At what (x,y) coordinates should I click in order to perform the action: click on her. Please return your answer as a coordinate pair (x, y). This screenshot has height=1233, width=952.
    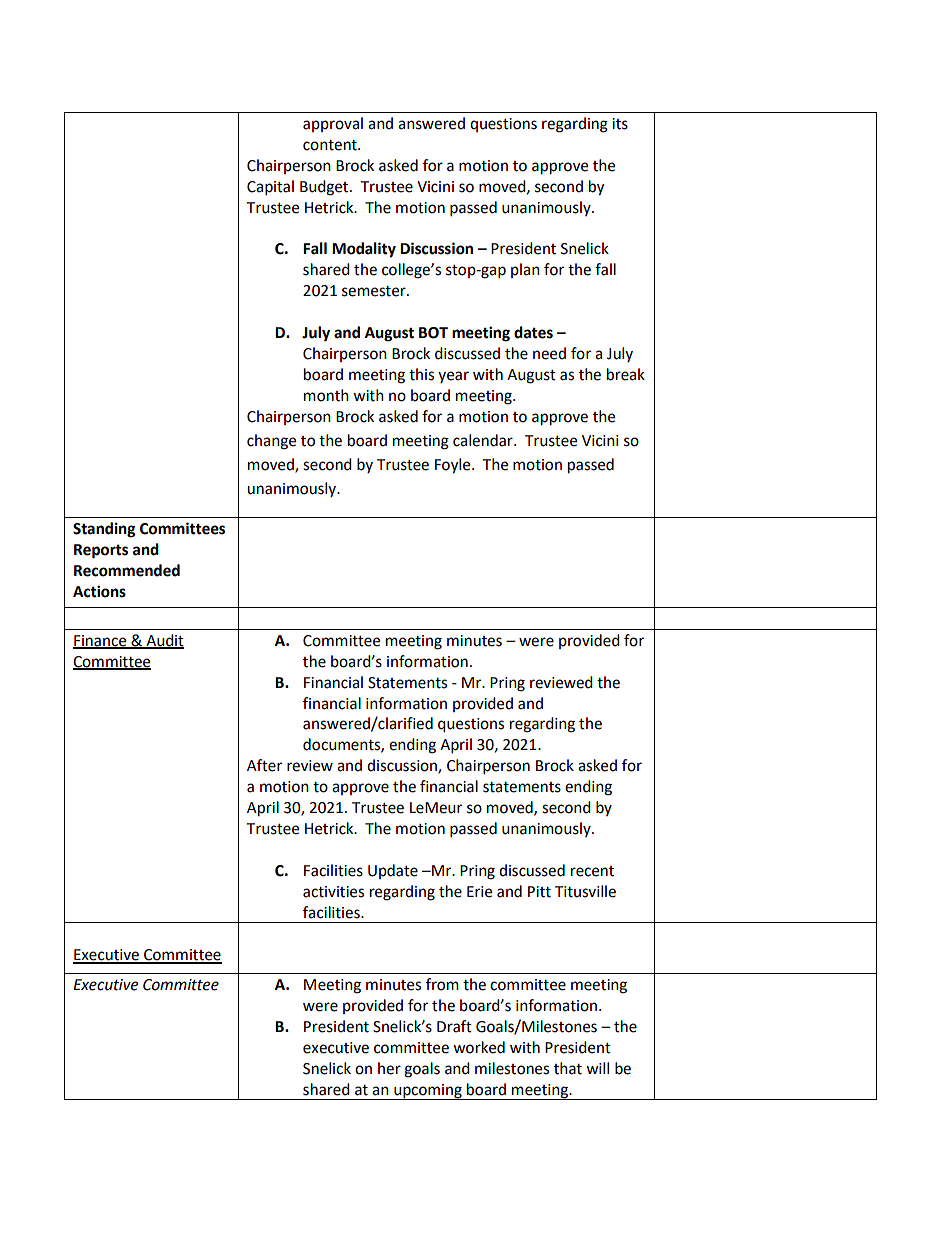
    Looking at the image, I should click on (389, 1068).
